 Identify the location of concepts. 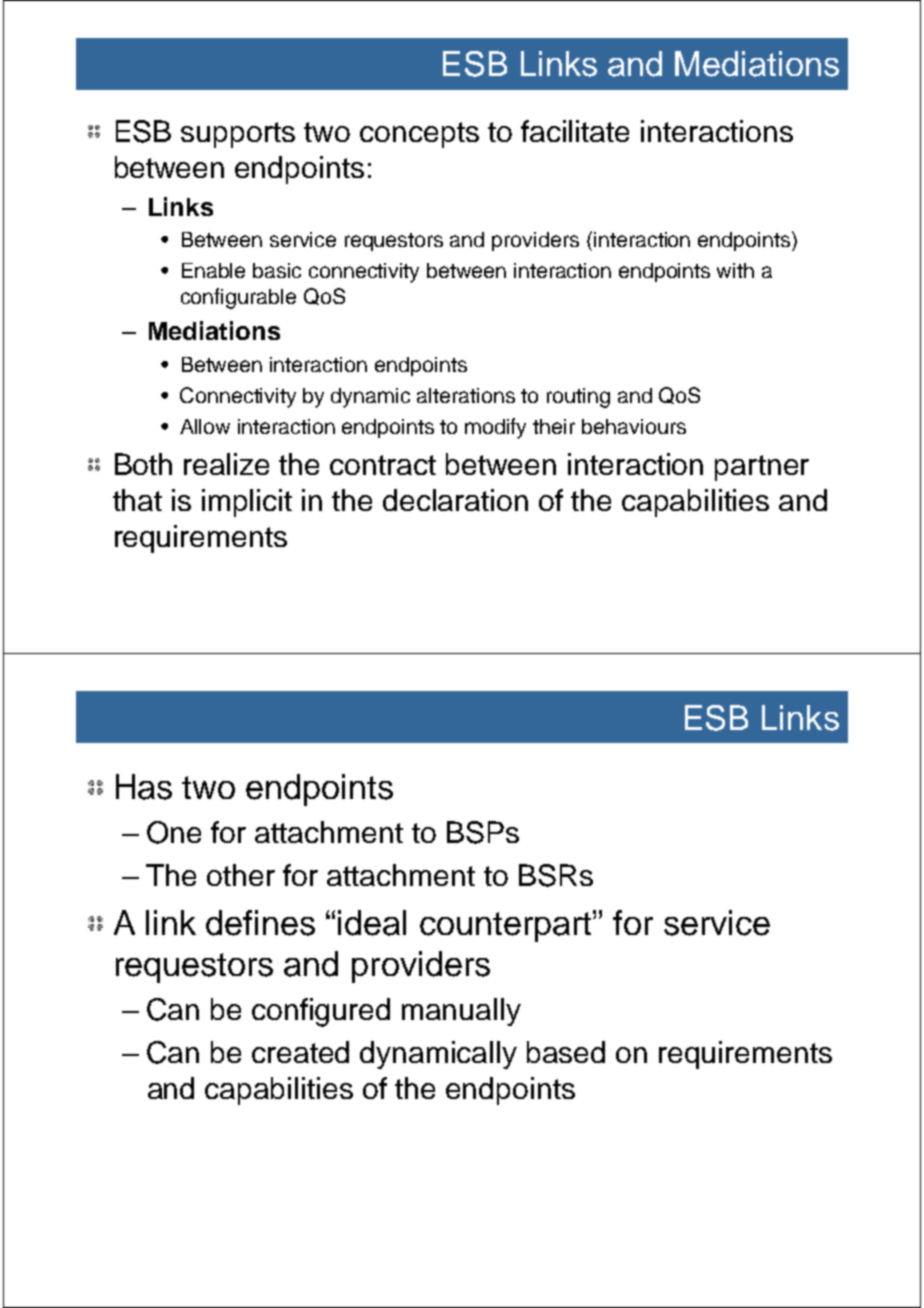
(419, 135).
